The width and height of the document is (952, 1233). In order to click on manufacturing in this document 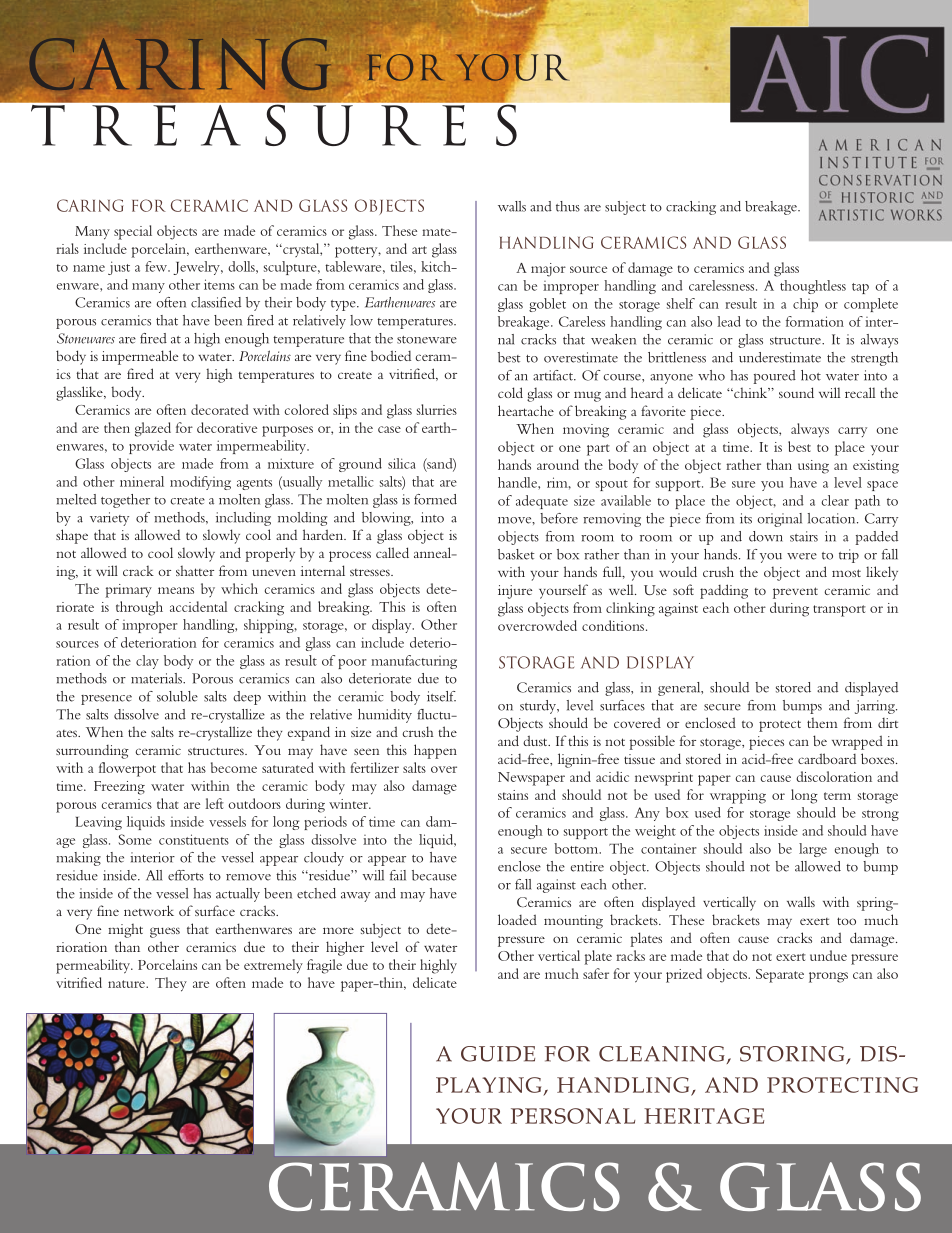, I will do `click(414, 662)`.
